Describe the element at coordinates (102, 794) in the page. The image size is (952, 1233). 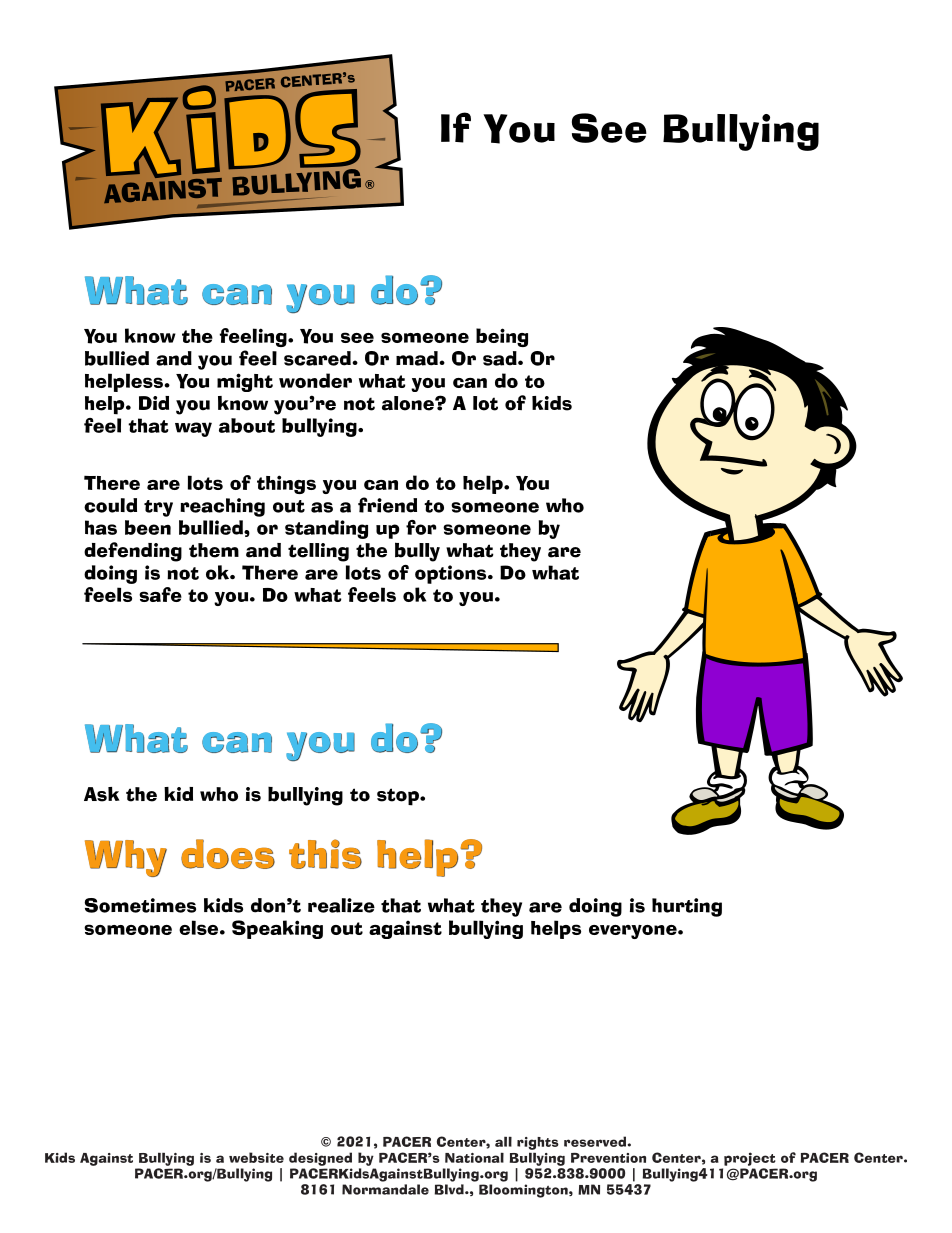
I see `Ask` at that location.
